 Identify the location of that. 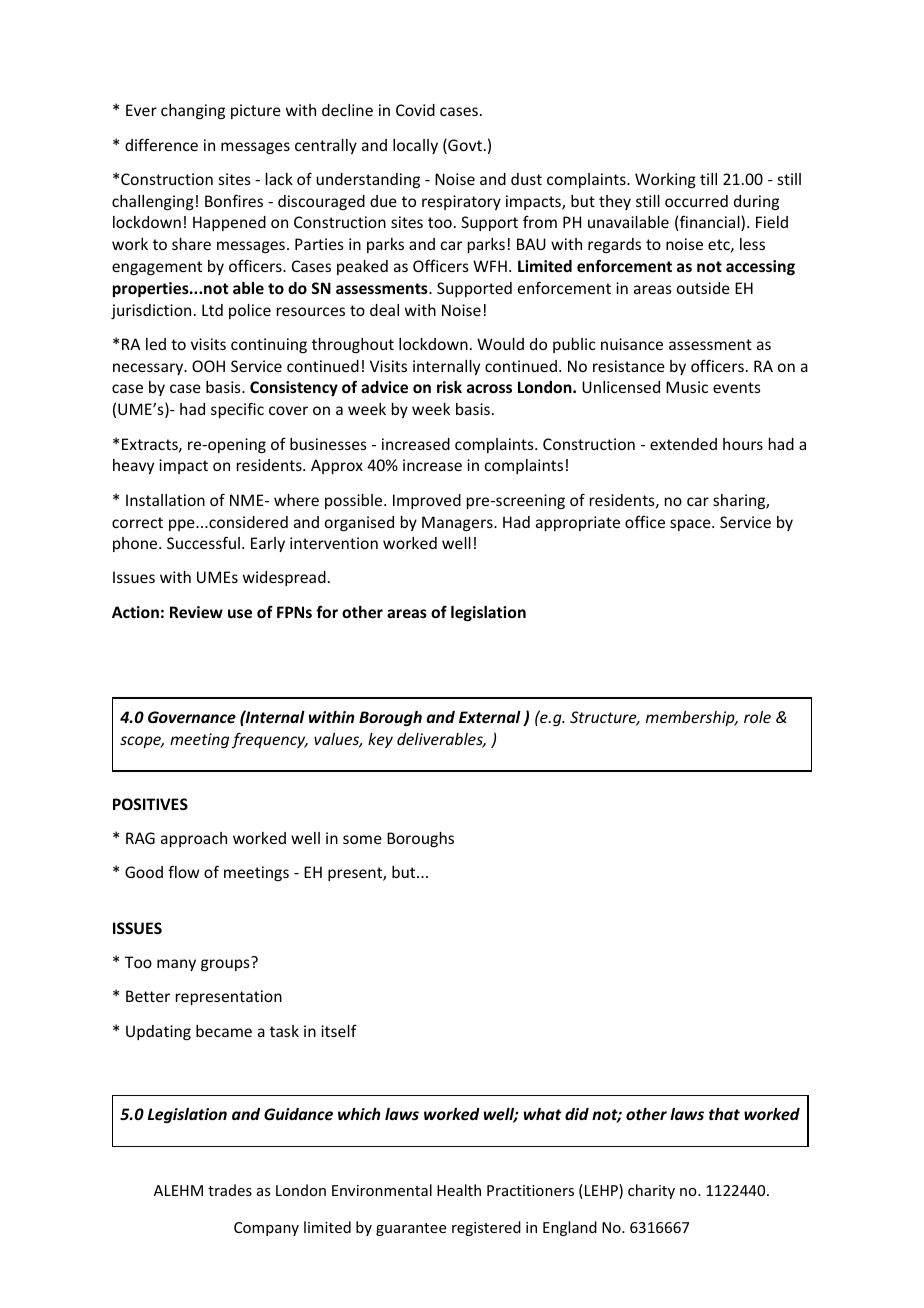
(724, 1114).
